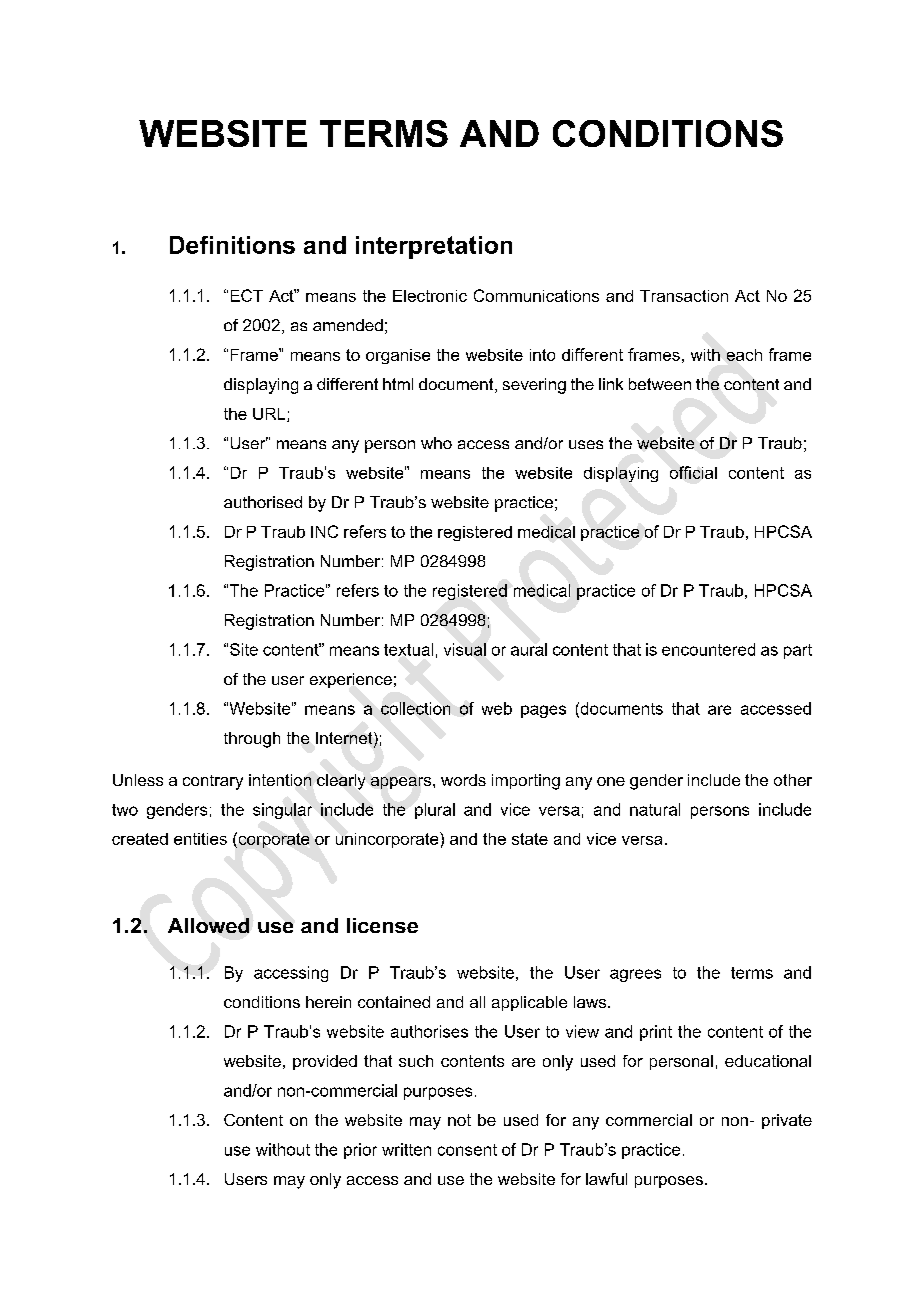 The image size is (924, 1308). I want to click on authorised, so click(263, 502).
